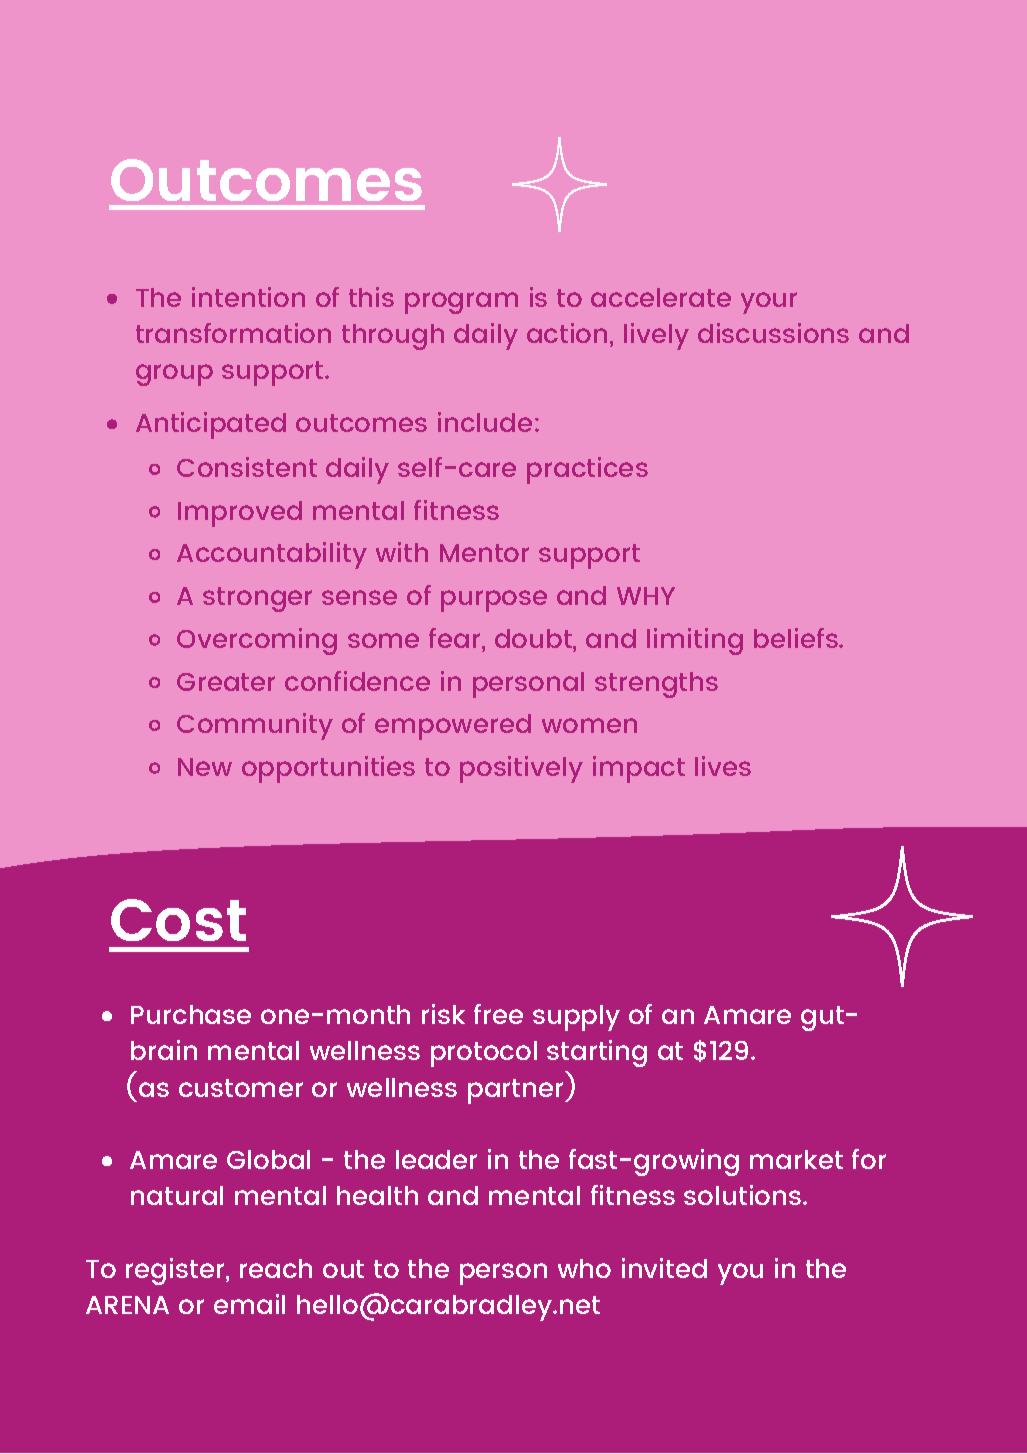  What do you see at coordinates (484, 553) in the image?
I see `Mentor` at bounding box center [484, 553].
